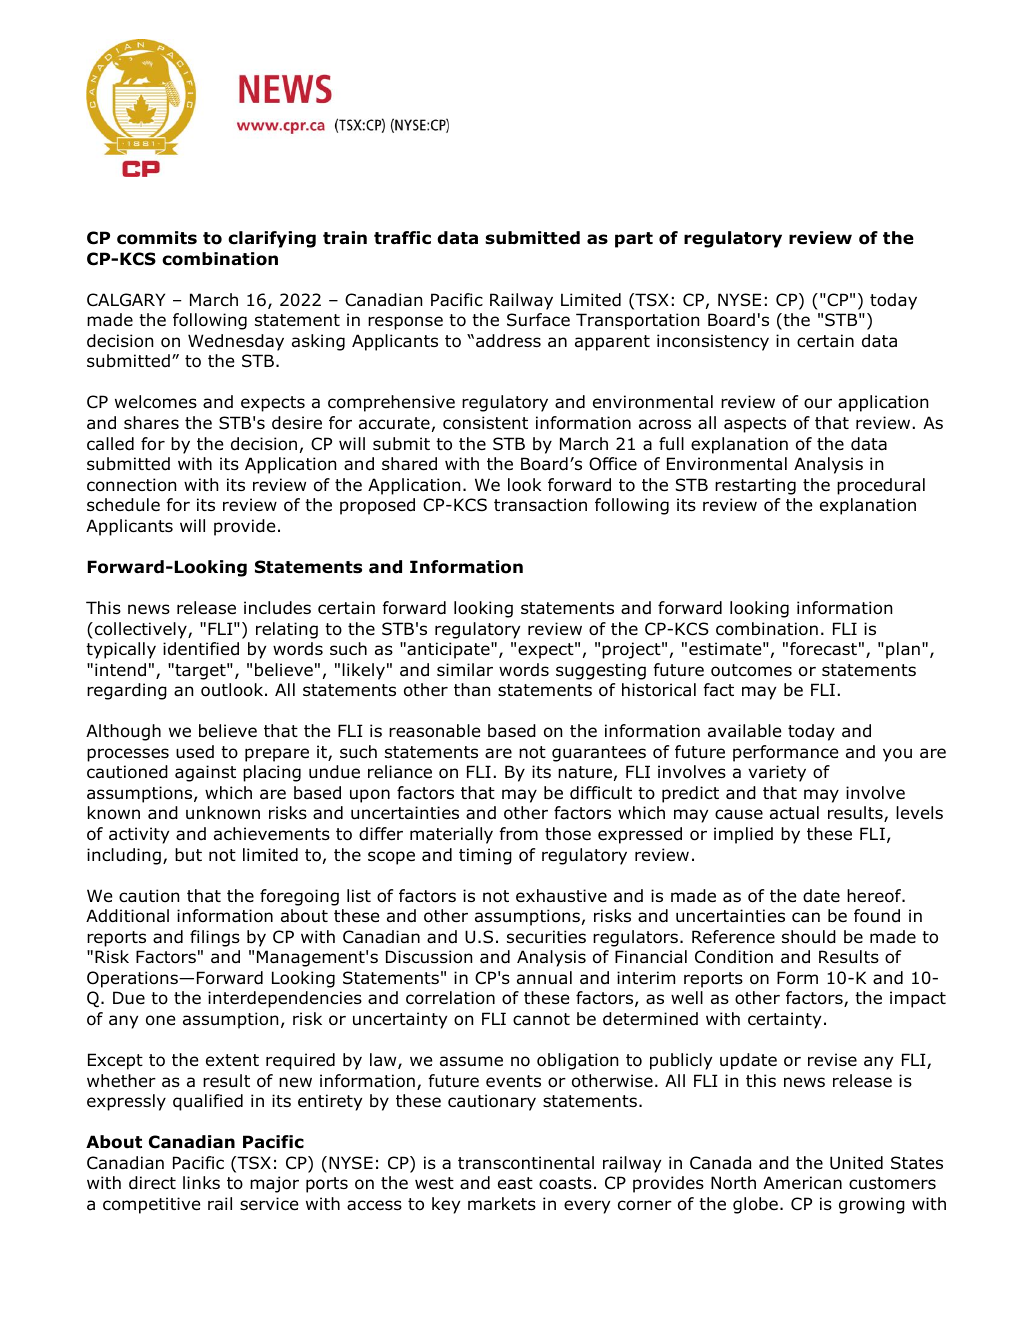 The width and height of the screenshot is (1034, 1339). Describe the element at coordinates (201, 1182) in the screenshot. I see `links` at that location.
